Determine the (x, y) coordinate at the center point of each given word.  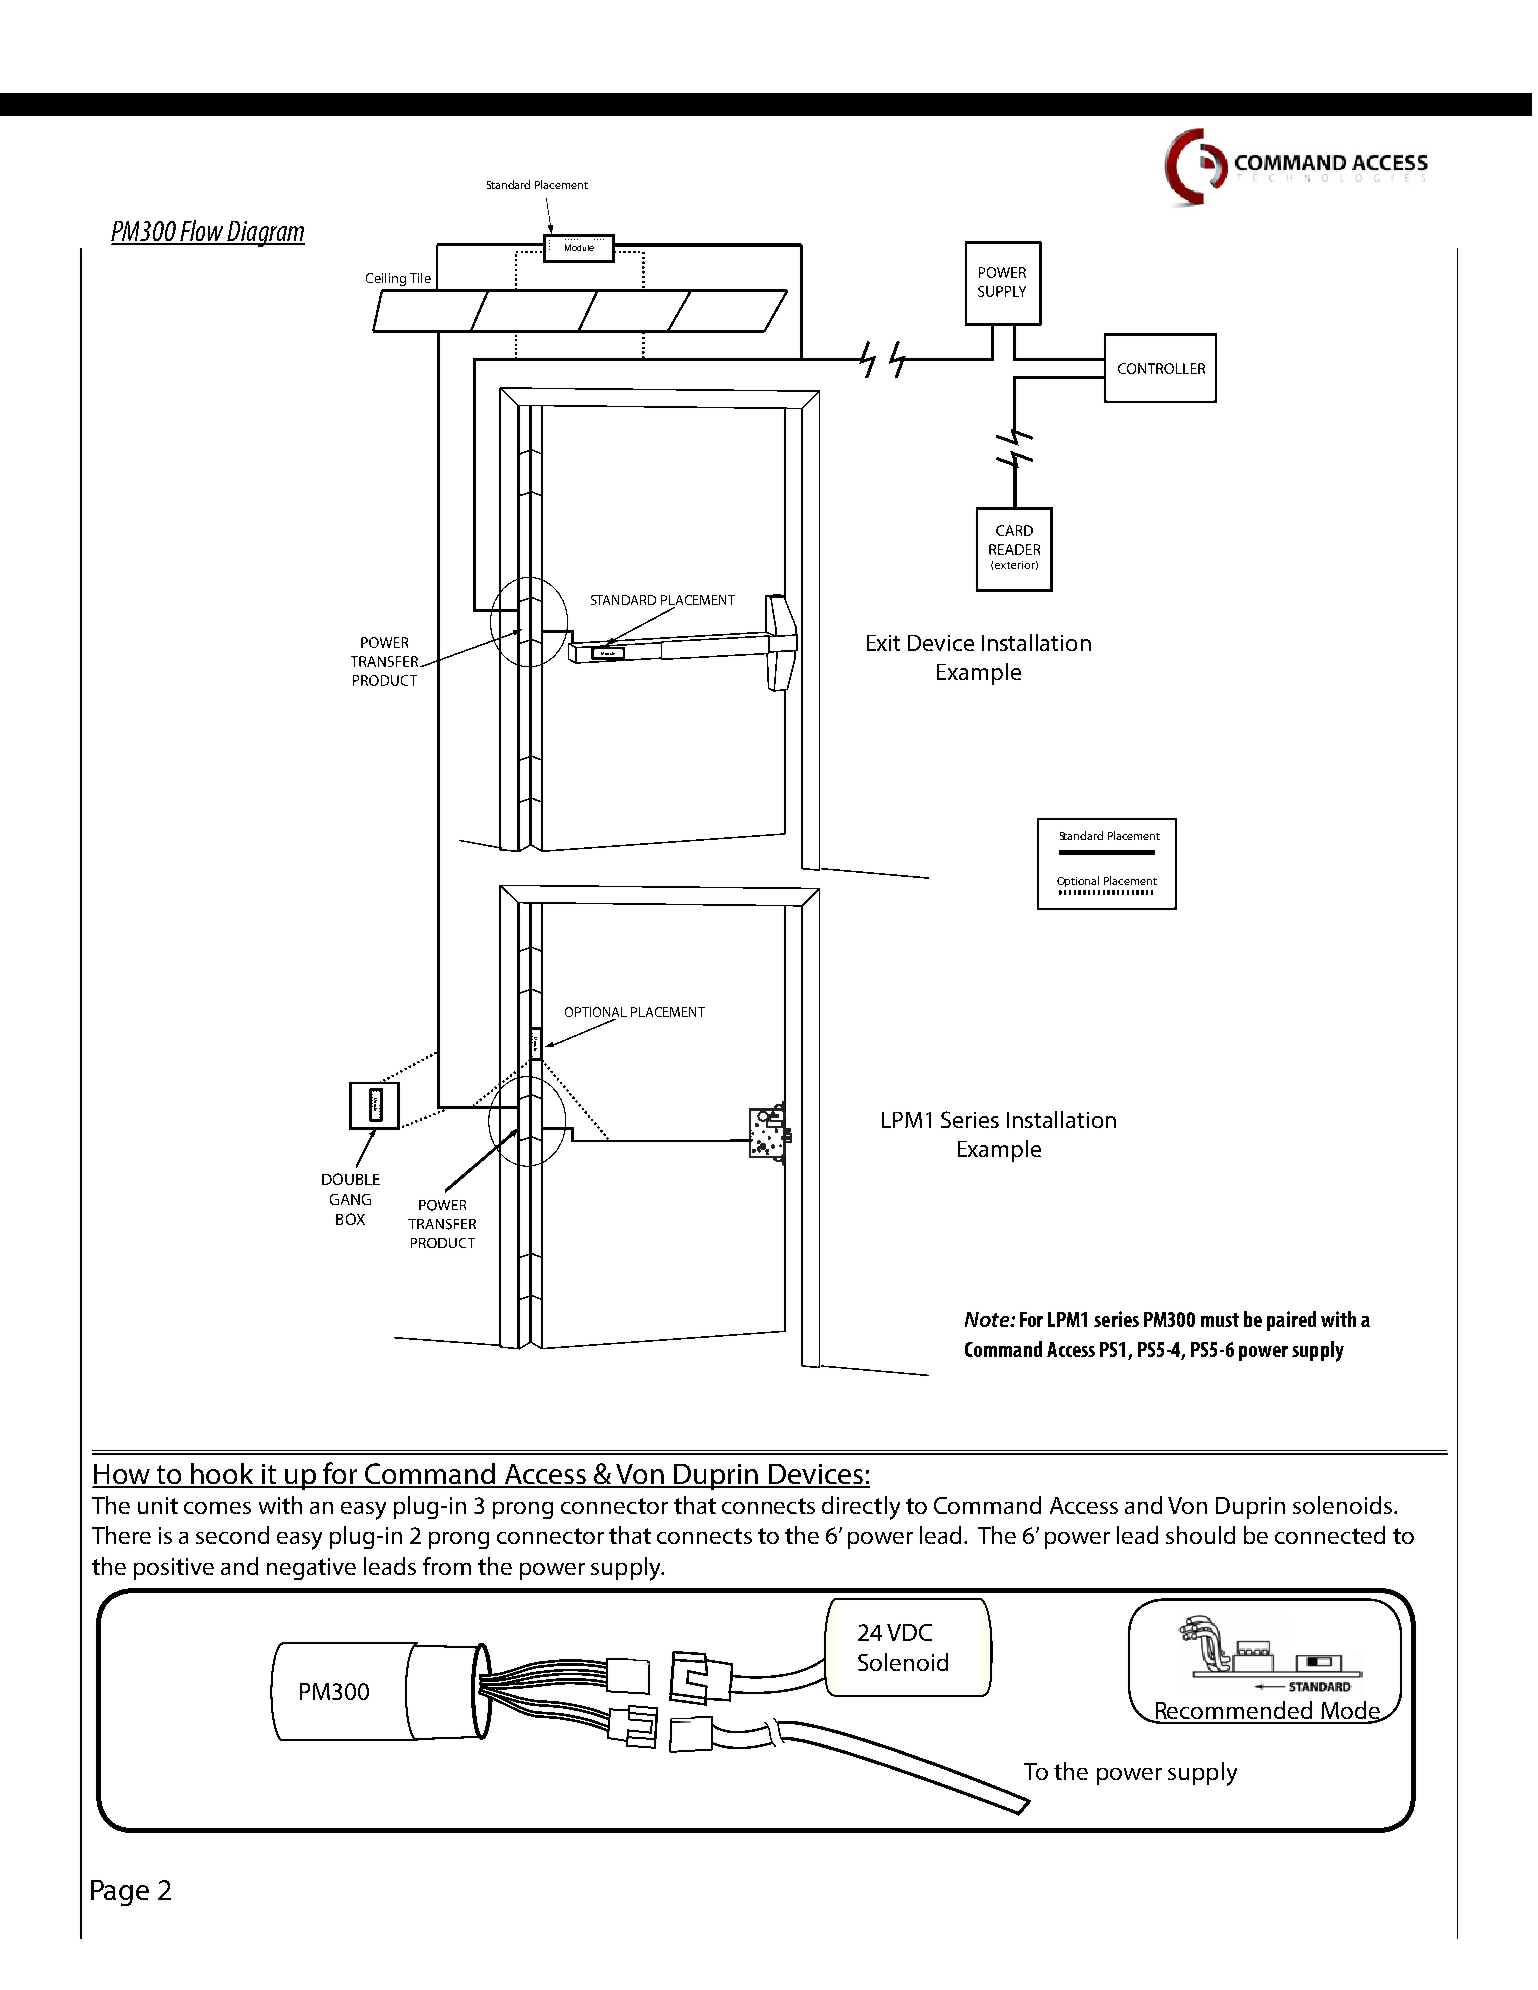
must (1220, 1320)
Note (988, 1319)
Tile (420, 278)
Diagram (265, 234)
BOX (350, 1219)
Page (120, 1893)
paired (1291, 1321)
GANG (350, 1199)
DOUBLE (351, 1179)
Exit (883, 643)
